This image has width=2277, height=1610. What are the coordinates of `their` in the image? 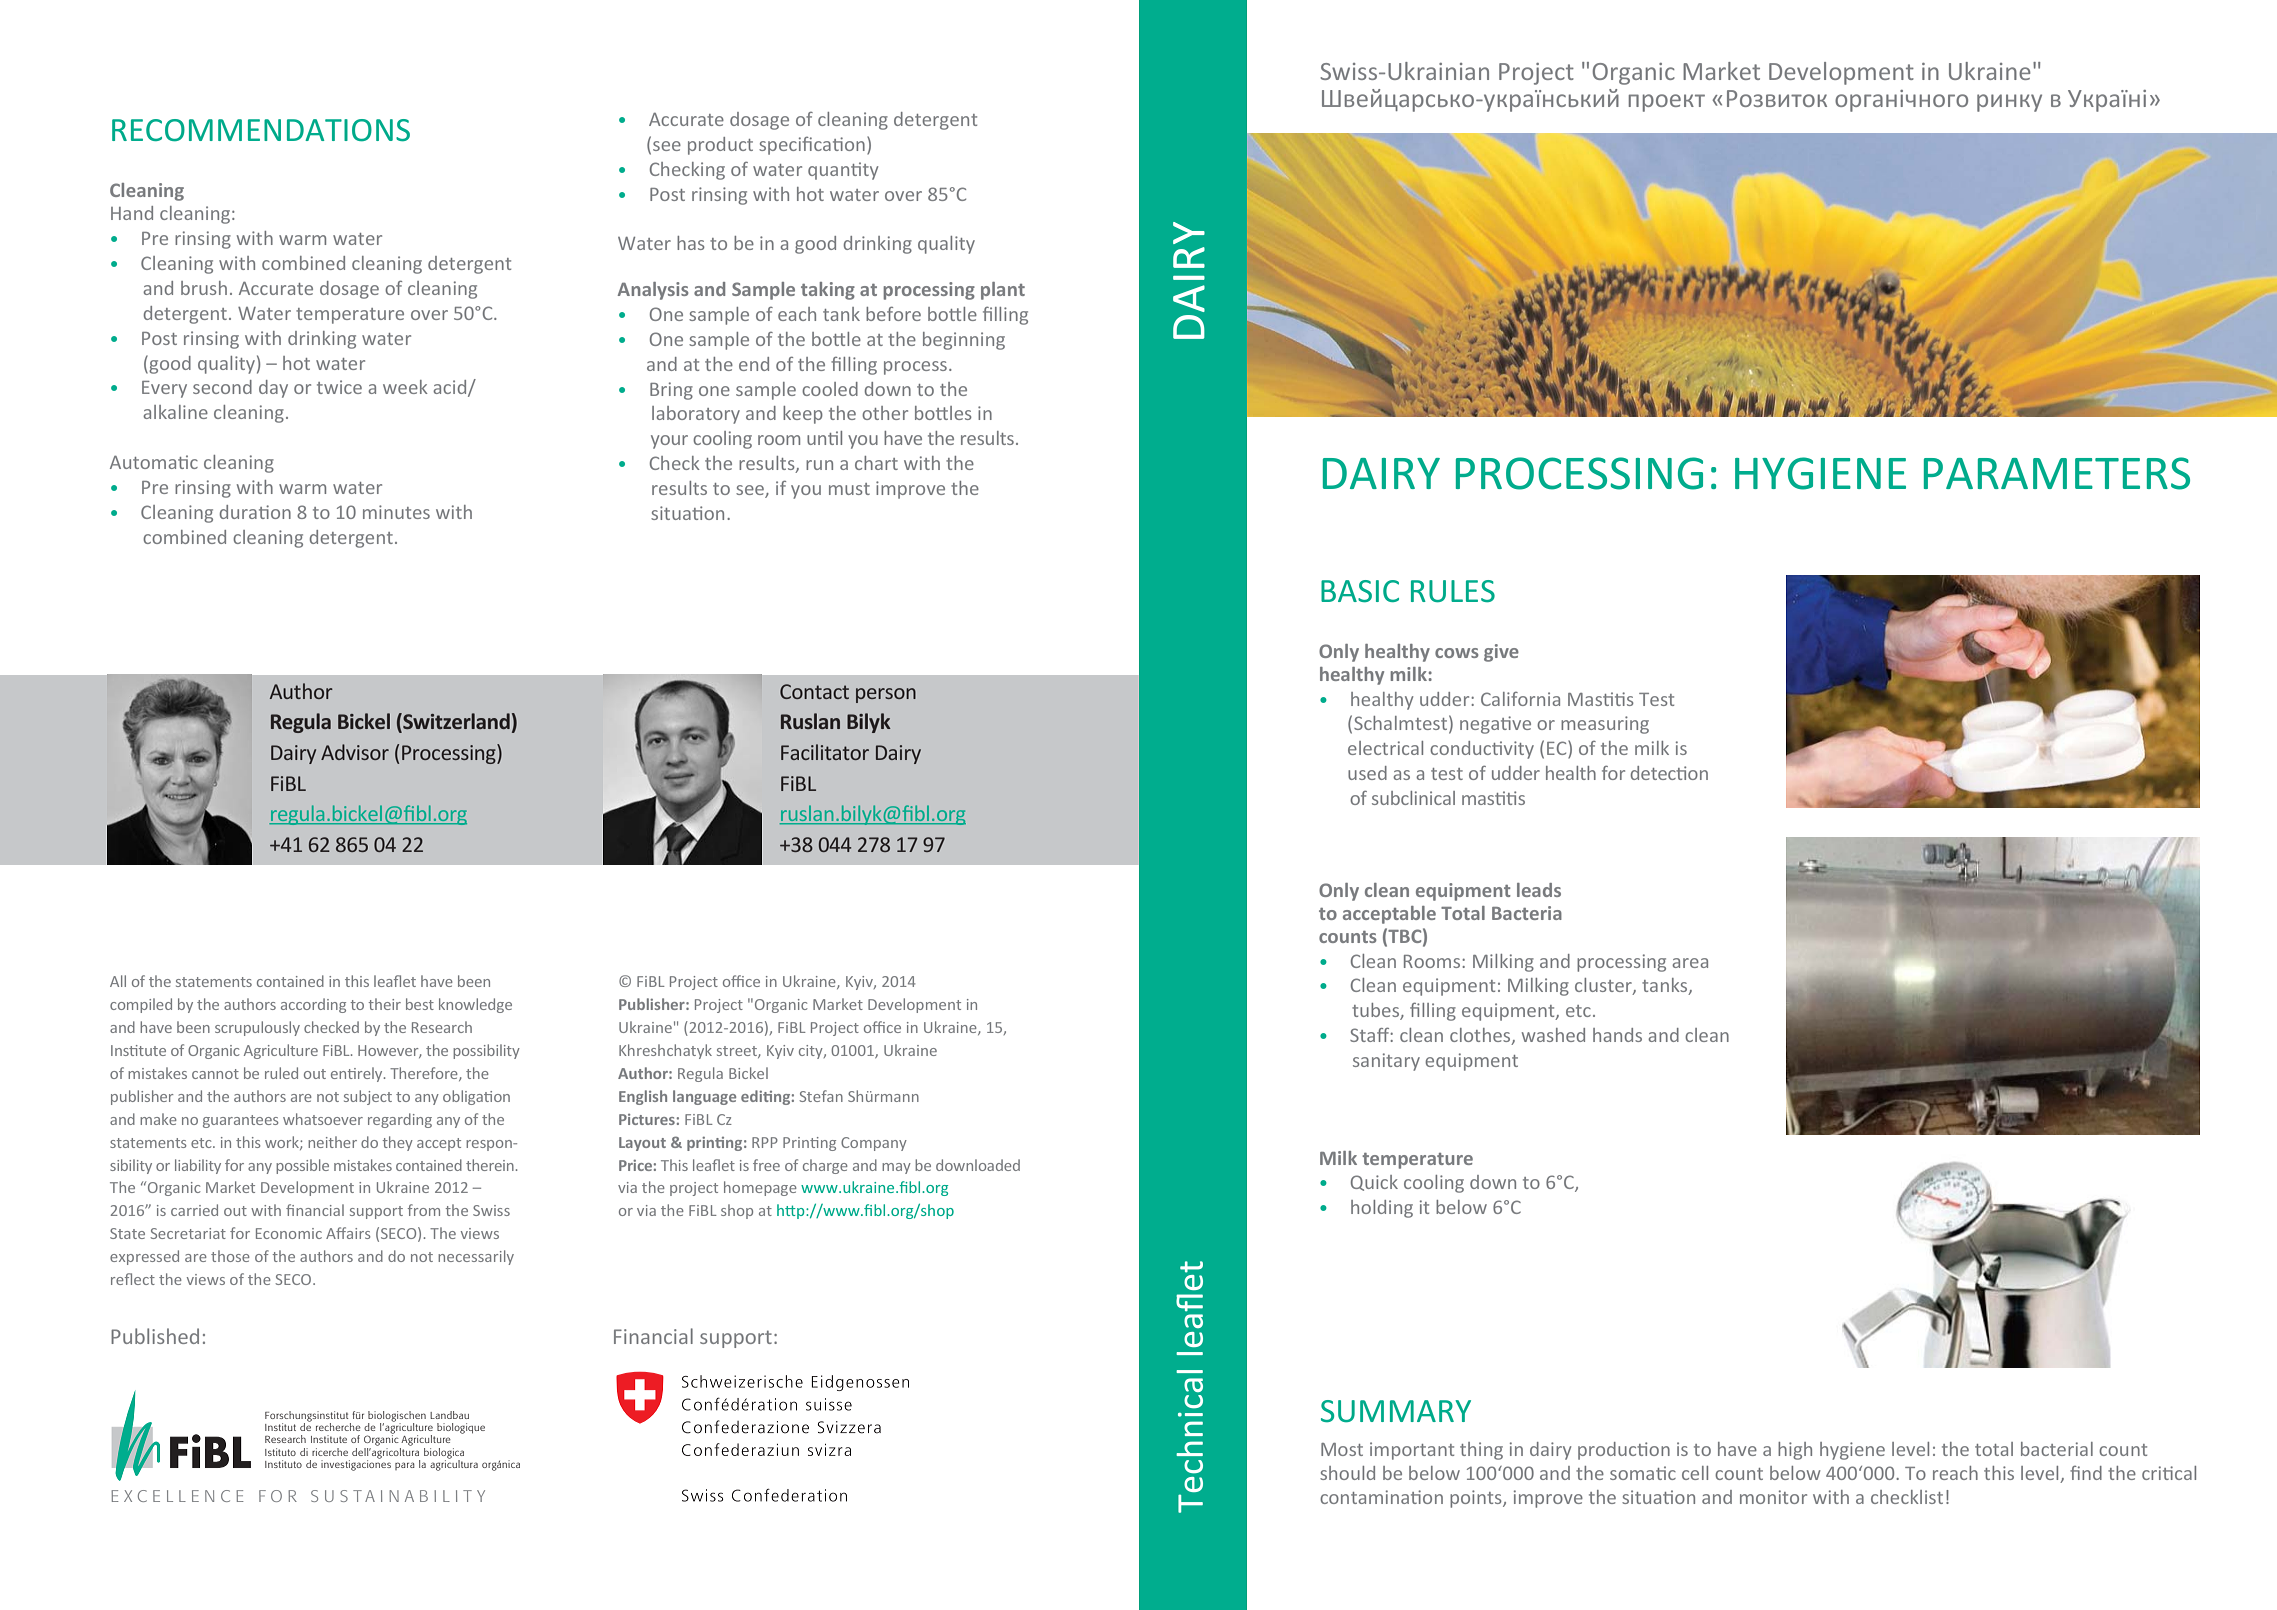 It's located at (384, 1004).
